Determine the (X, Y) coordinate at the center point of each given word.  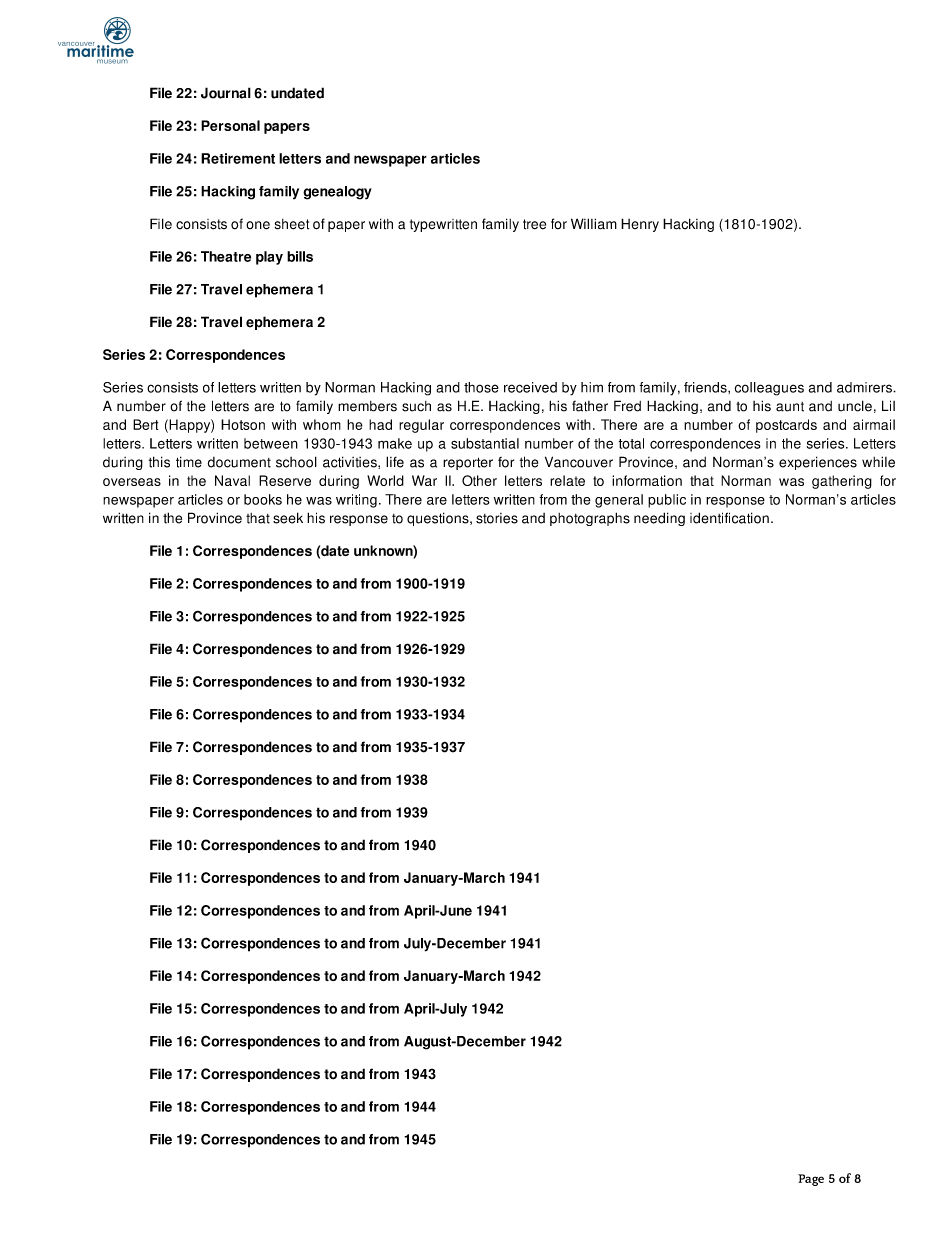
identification (729, 518)
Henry (640, 225)
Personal (230, 125)
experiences (818, 463)
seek (288, 518)
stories (497, 518)
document (239, 462)
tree (534, 224)
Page (811, 1180)
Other (479, 480)
